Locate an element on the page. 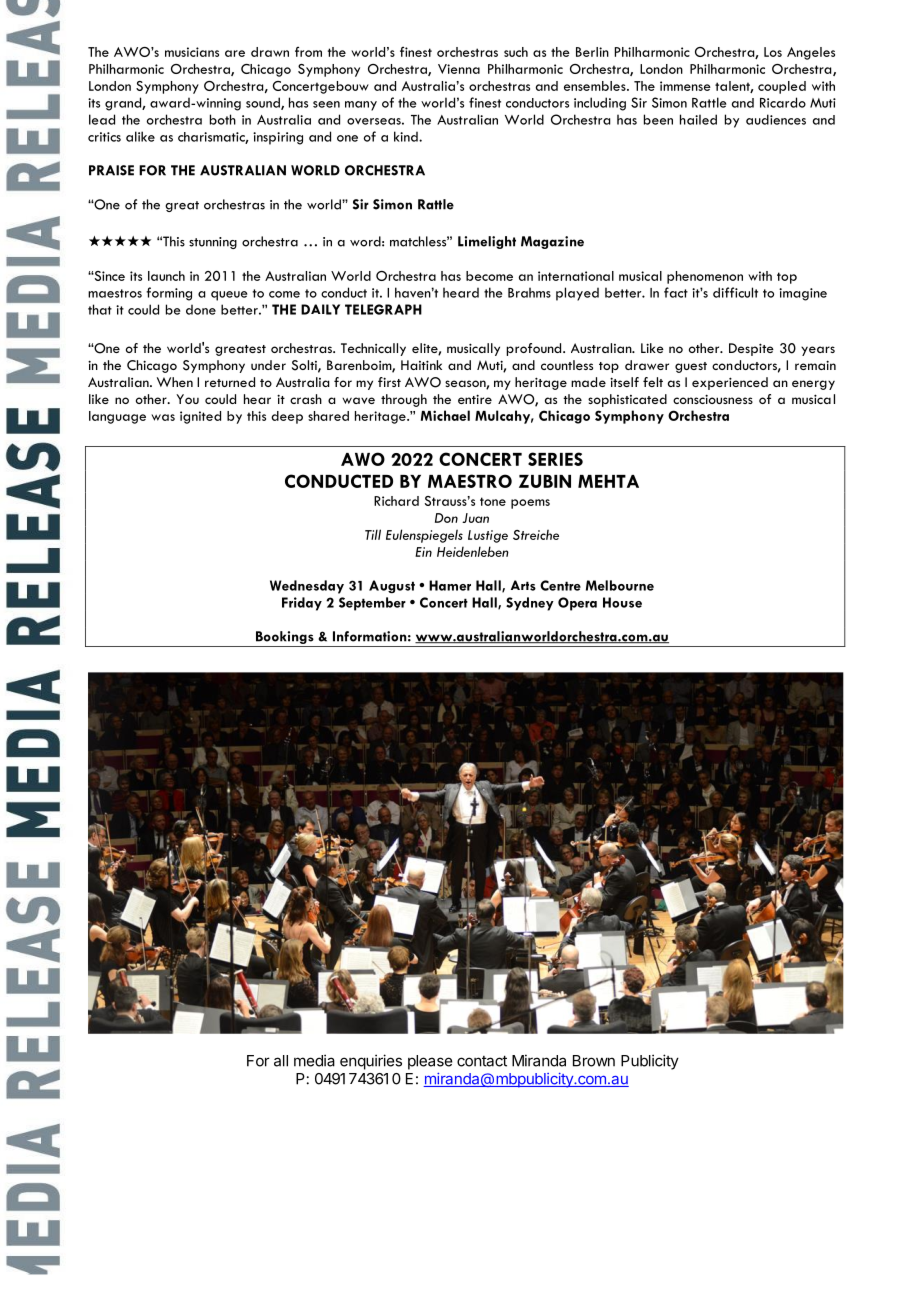  contact is located at coordinates (482, 1061).
